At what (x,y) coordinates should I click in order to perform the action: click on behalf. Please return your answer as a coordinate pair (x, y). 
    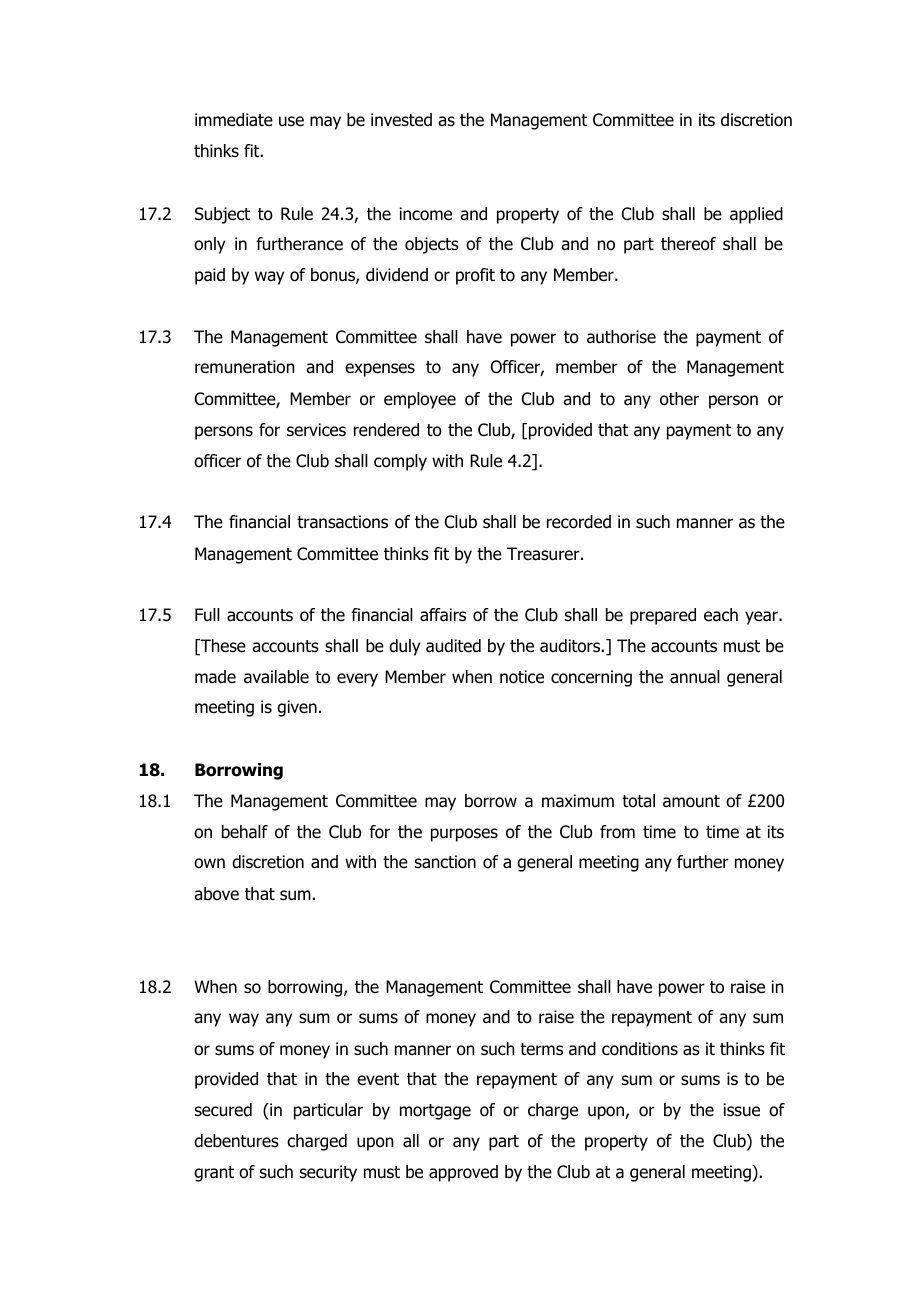
    Looking at the image, I should click on (245, 832).
